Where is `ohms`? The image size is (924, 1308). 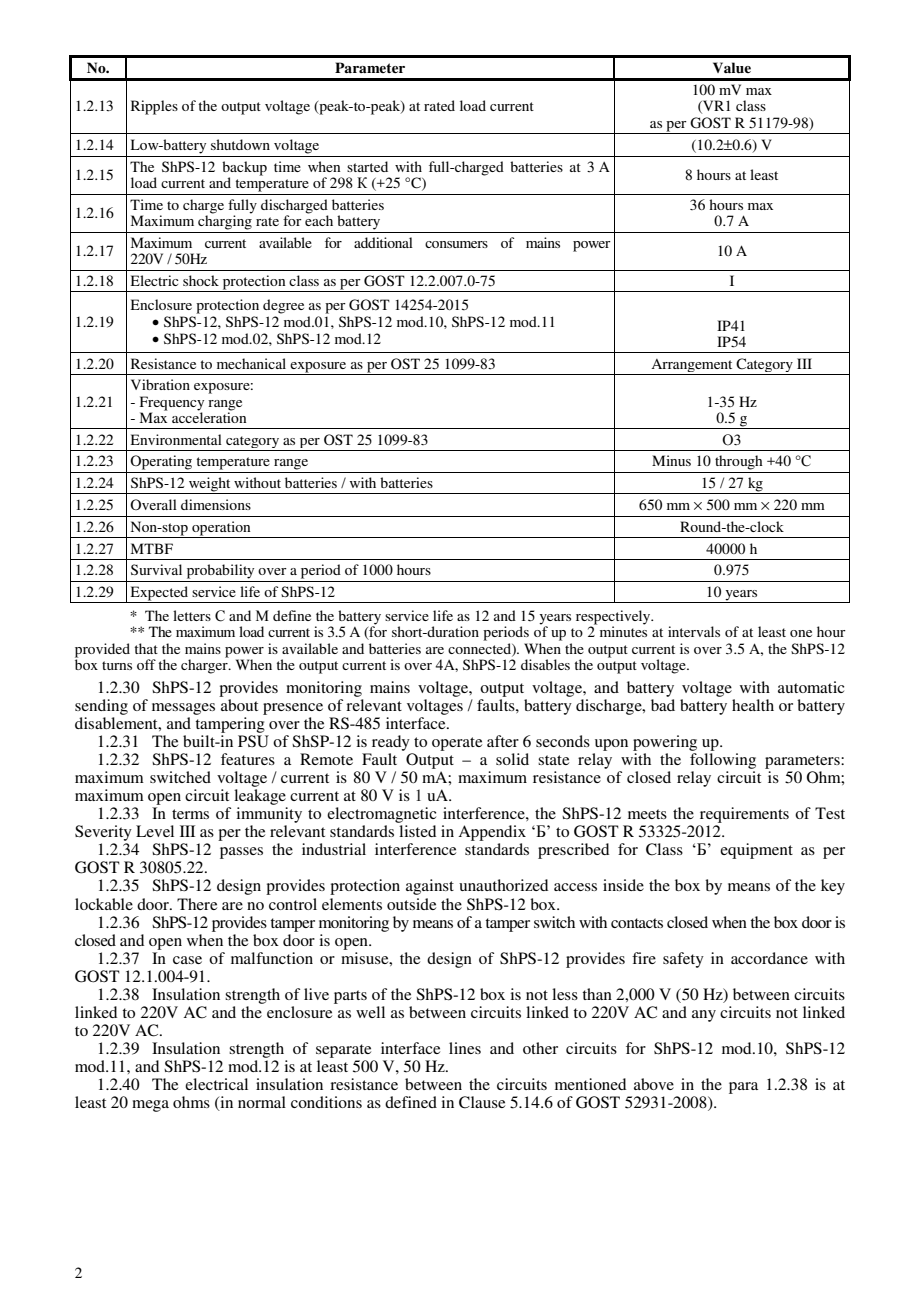 ohms is located at coordinates (191, 1102).
